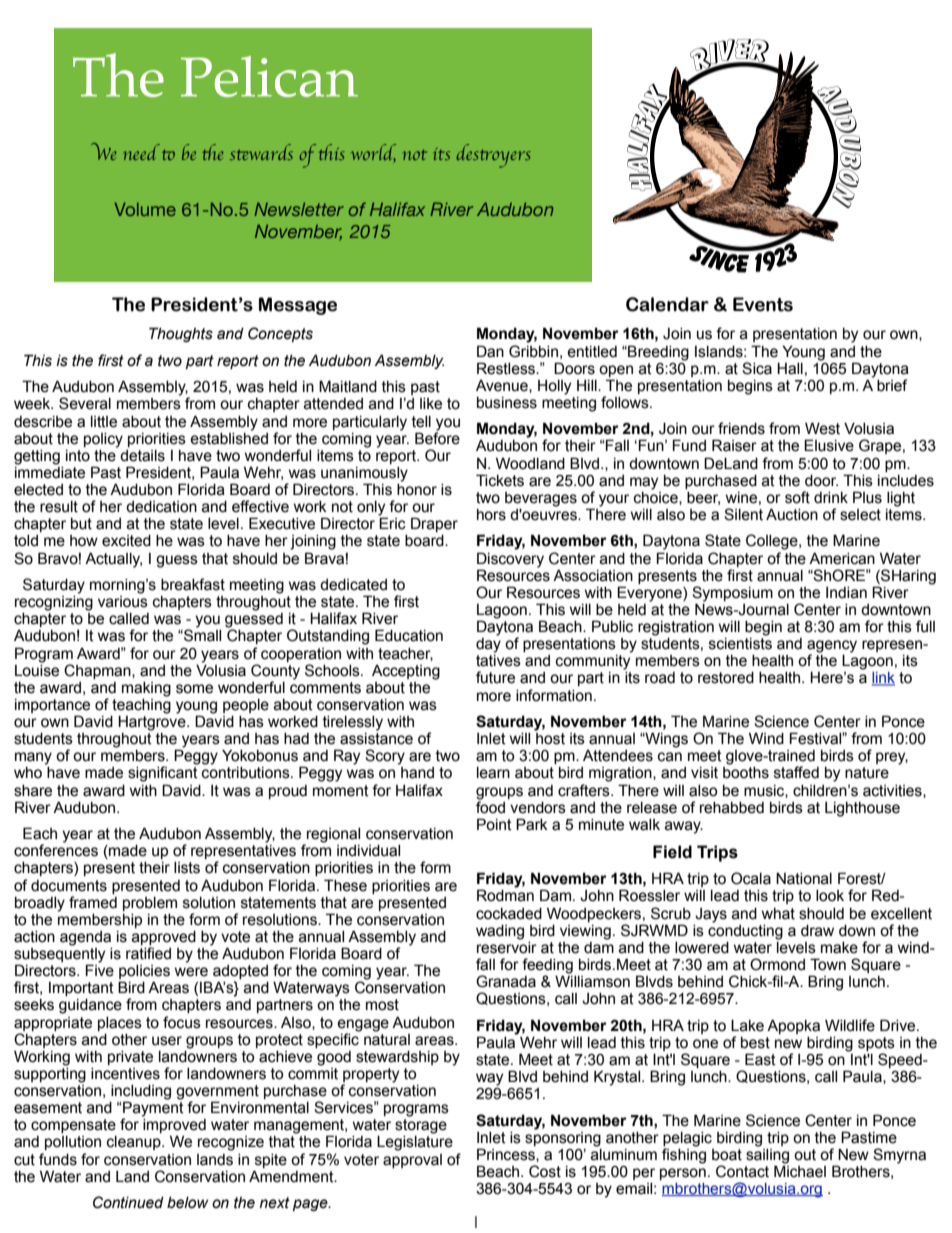 The height and width of the screenshot is (1233, 952). What do you see at coordinates (437, 437) in the screenshot?
I see `Before` at bounding box center [437, 437].
